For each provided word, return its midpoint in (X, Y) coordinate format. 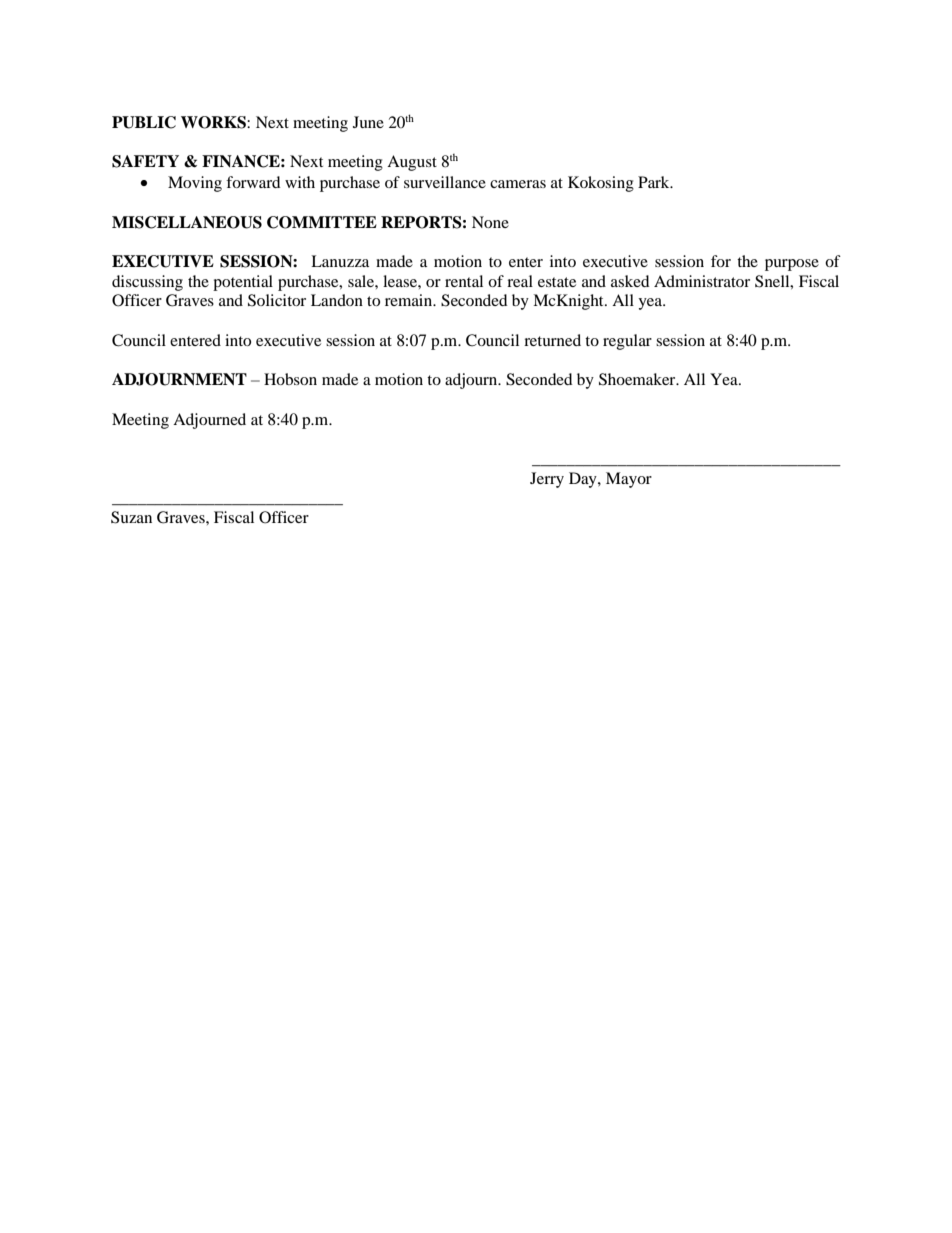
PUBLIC (144, 122)
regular (627, 342)
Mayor (629, 480)
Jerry (547, 480)
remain (410, 300)
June (368, 122)
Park (655, 182)
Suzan (131, 517)
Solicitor (277, 300)
